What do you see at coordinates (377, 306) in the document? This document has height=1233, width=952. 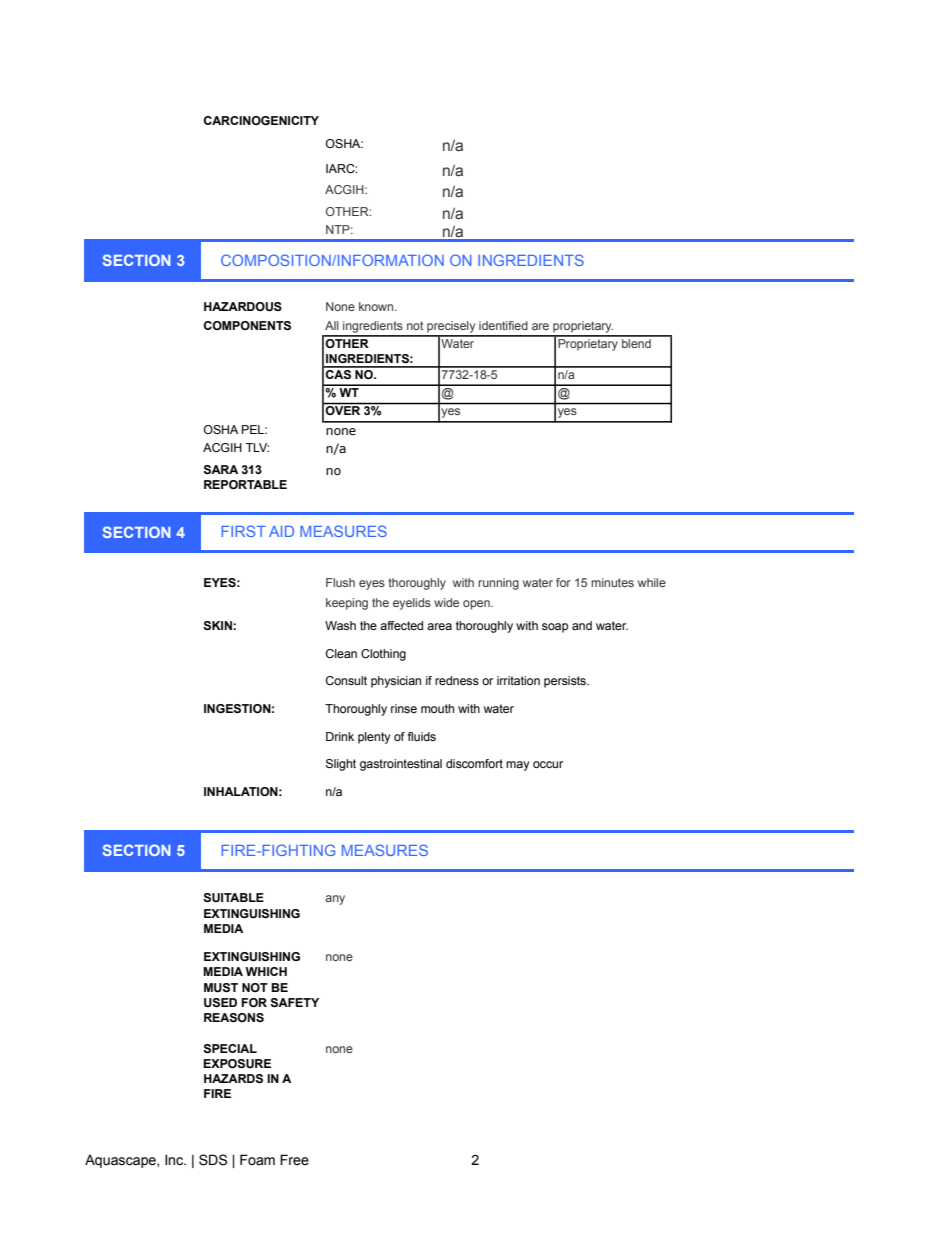 I see `known` at bounding box center [377, 306].
